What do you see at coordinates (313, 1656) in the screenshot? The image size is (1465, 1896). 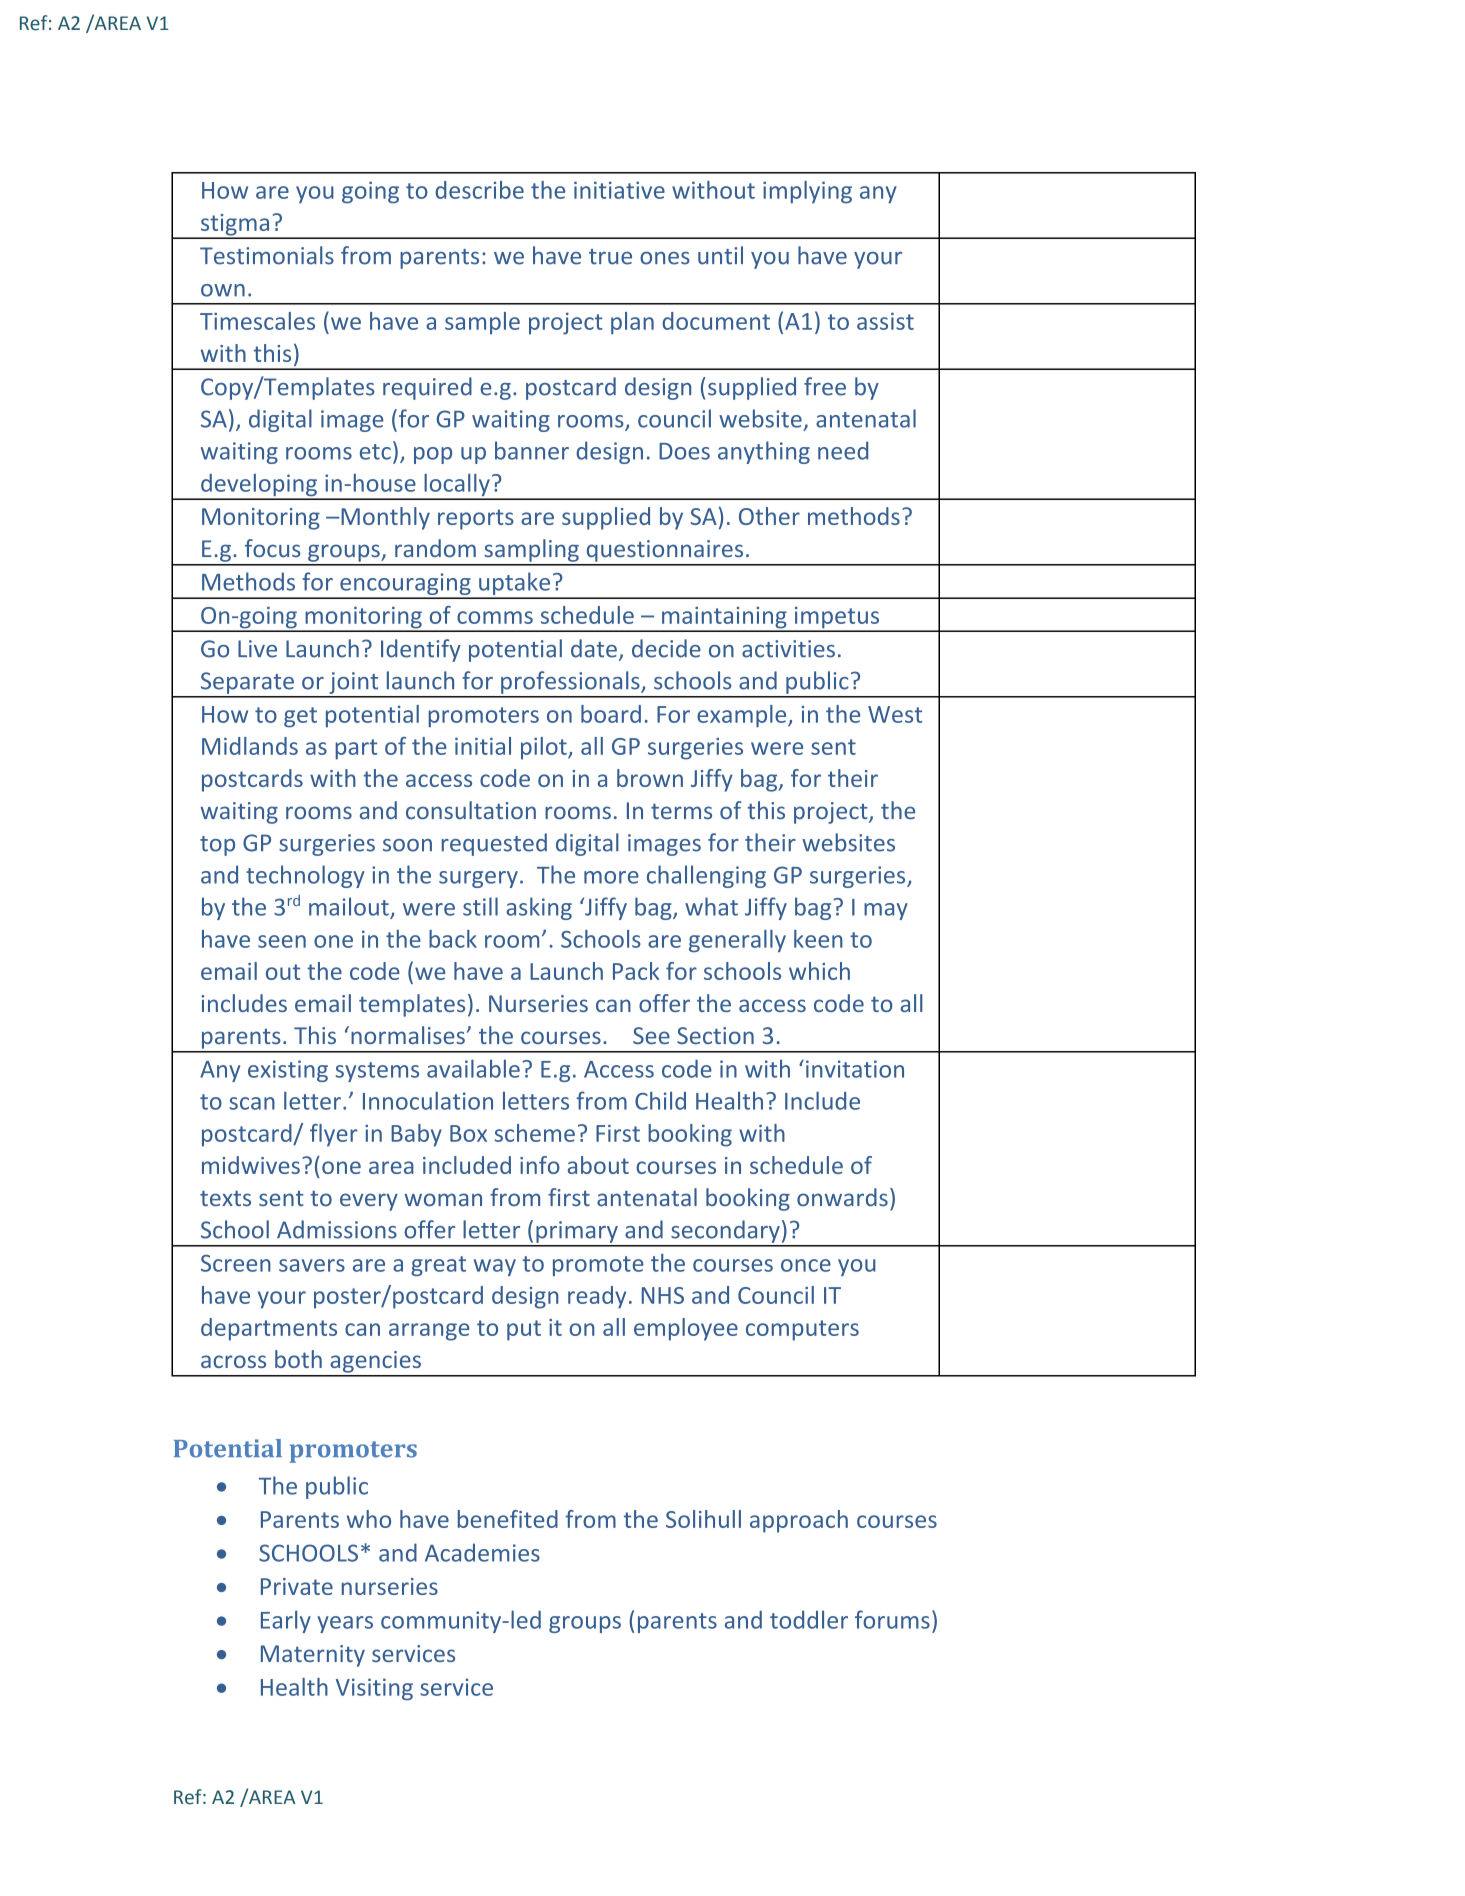 I see `Maternity` at bounding box center [313, 1656].
